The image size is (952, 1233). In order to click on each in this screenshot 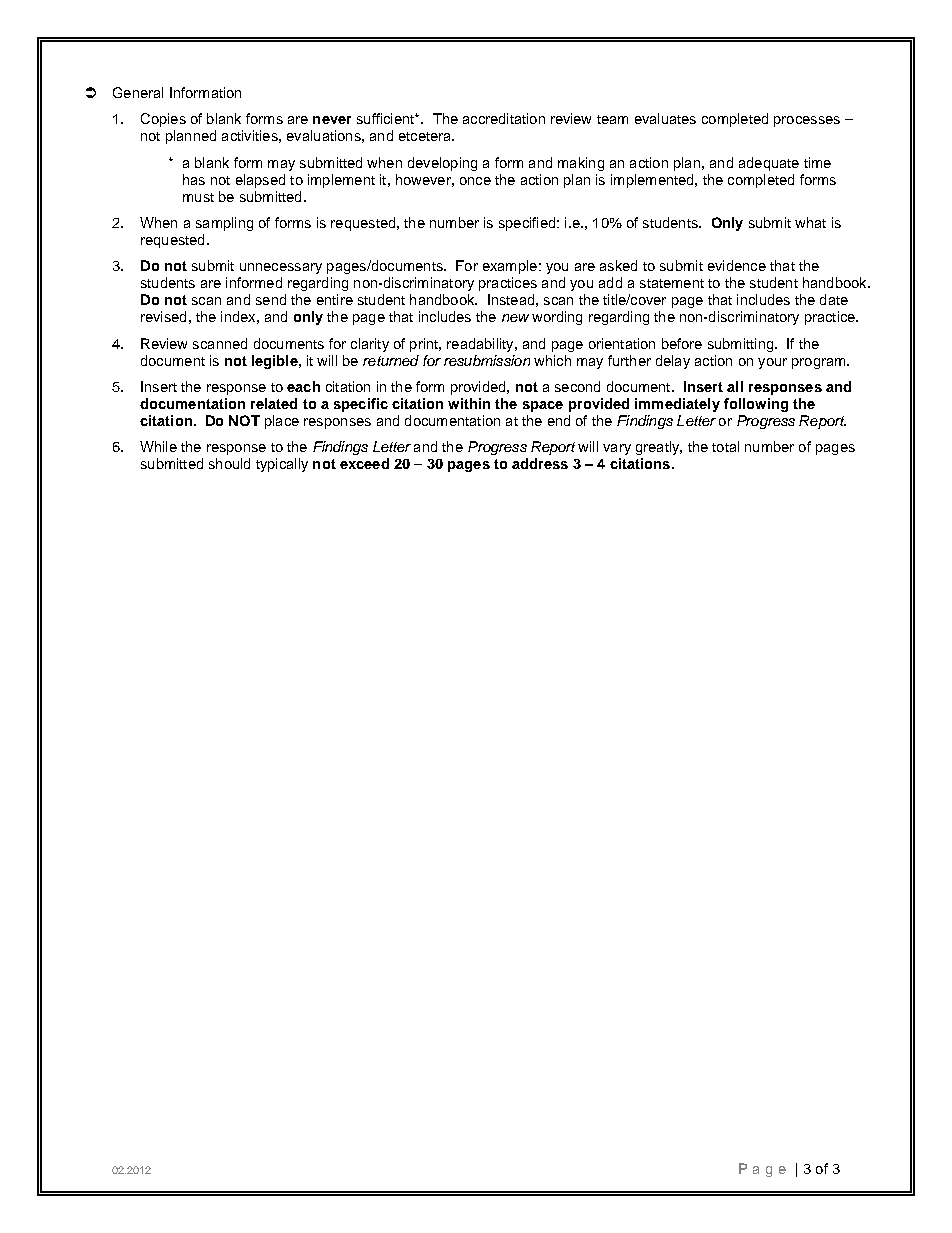, I will do `click(303, 386)`.
